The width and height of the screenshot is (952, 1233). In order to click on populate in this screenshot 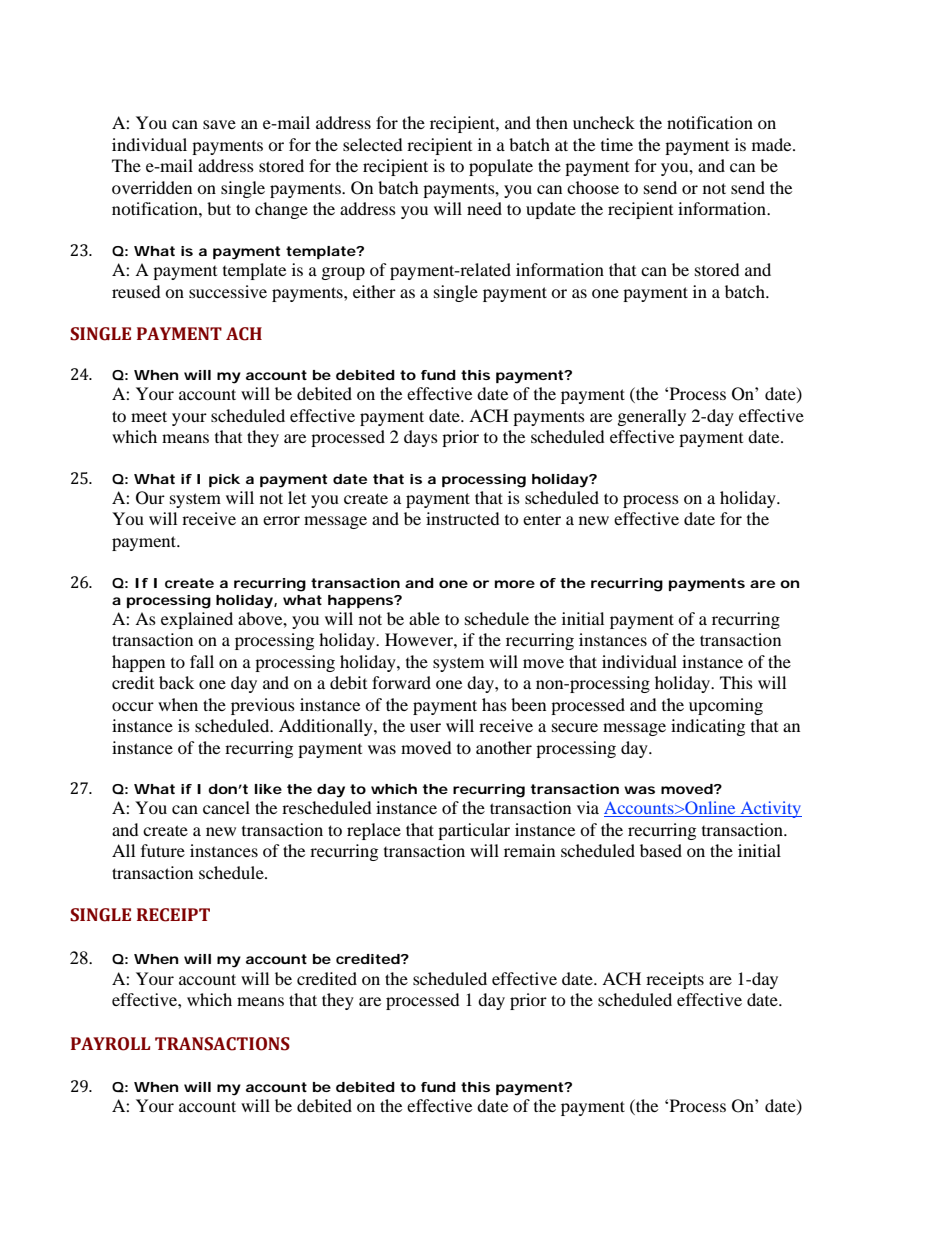, I will do `click(501, 167)`.
